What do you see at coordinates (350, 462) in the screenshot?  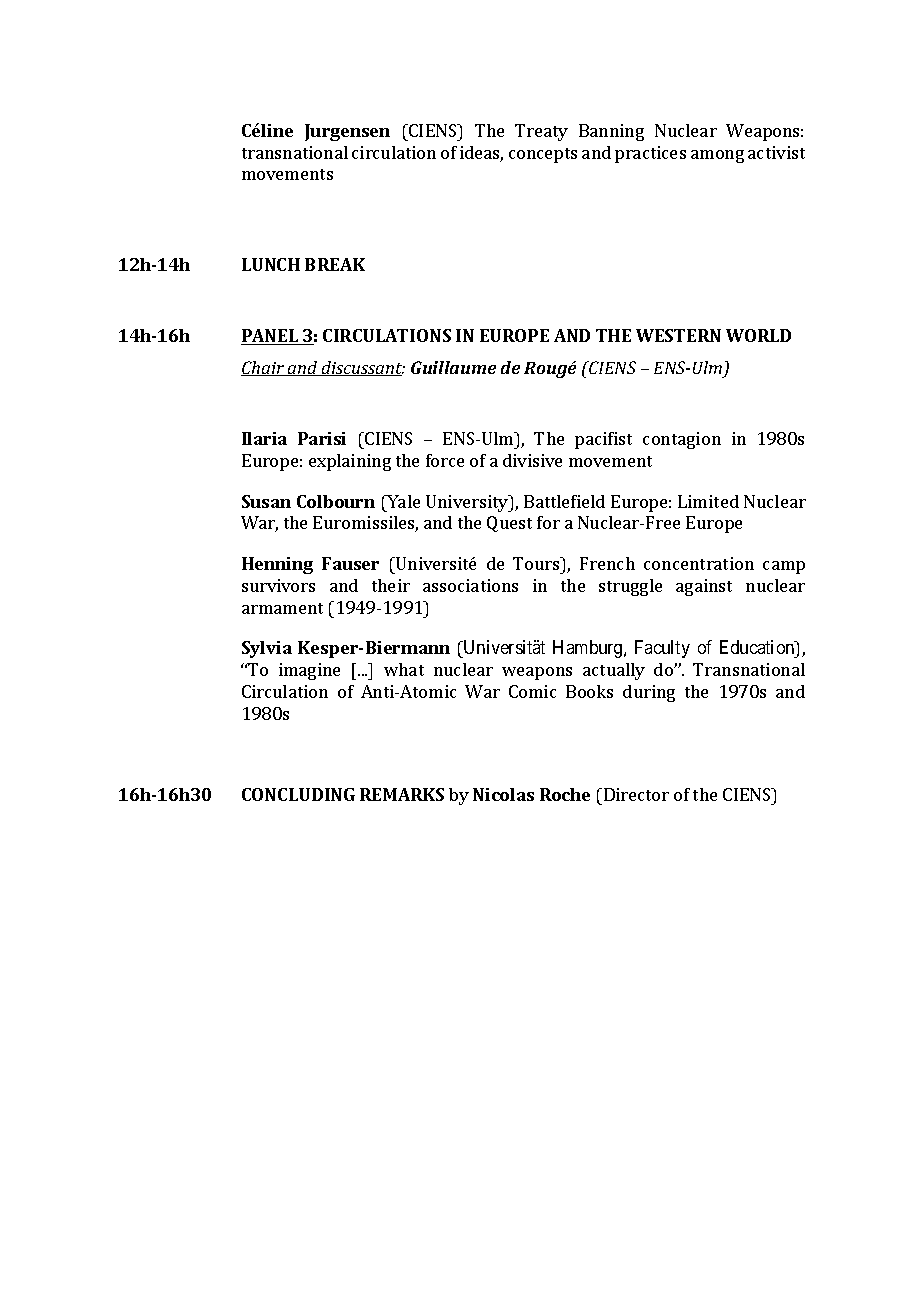 I see `explaining` at bounding box center [350, 462].
